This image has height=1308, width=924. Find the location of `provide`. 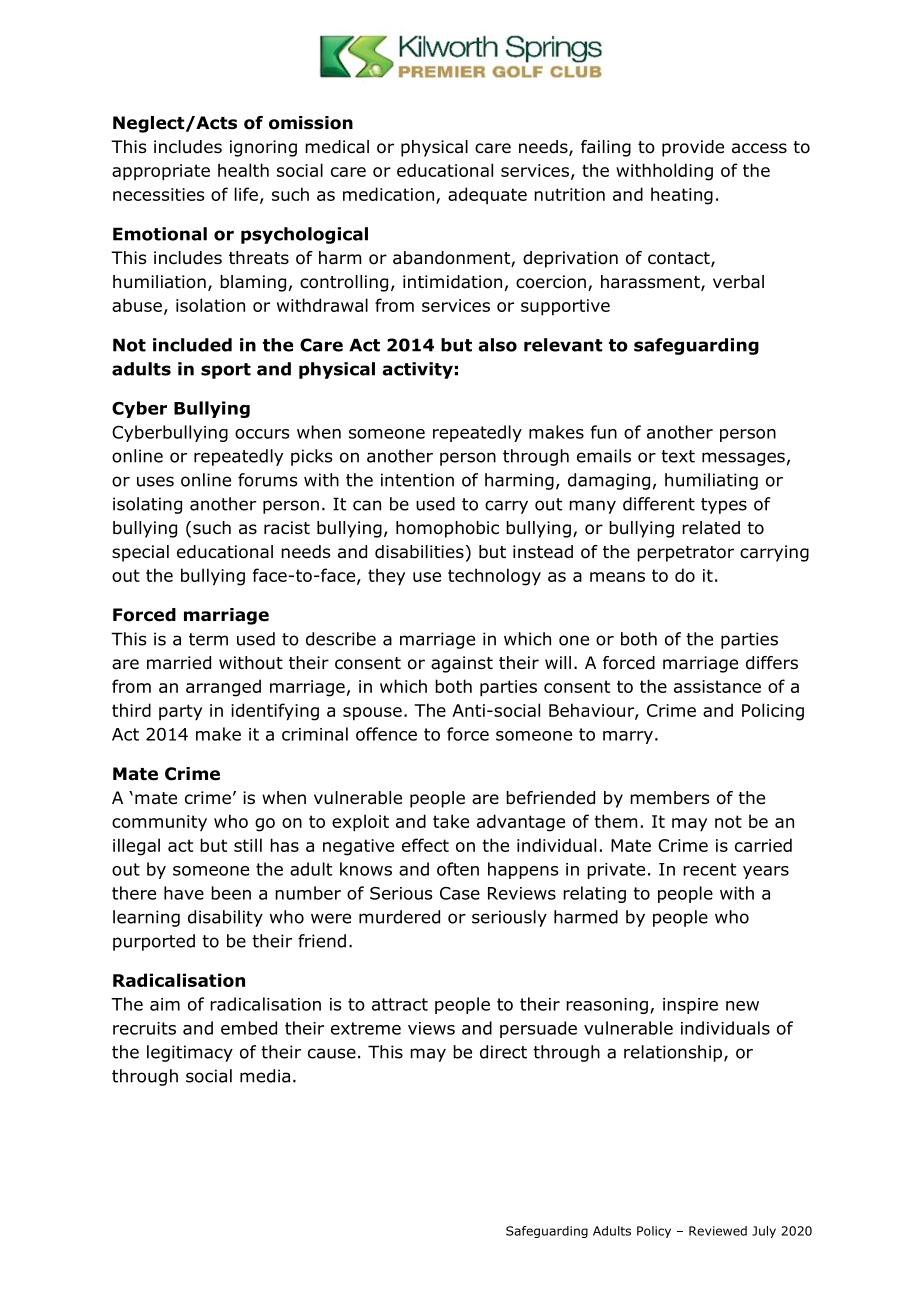

provide is located at coordinates (693, 148).
